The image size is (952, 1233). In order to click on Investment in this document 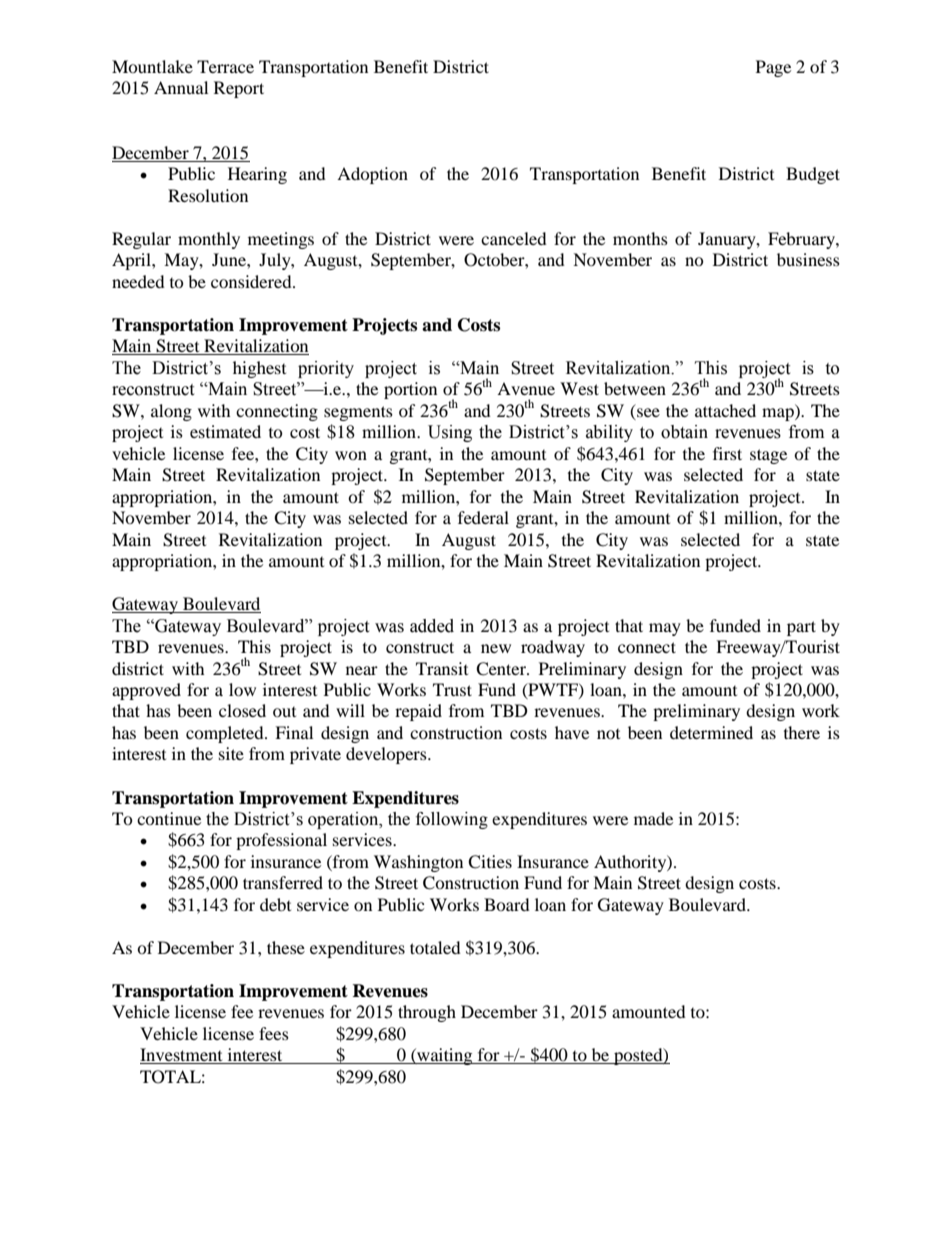, I will do `click(182, 1056)`.
